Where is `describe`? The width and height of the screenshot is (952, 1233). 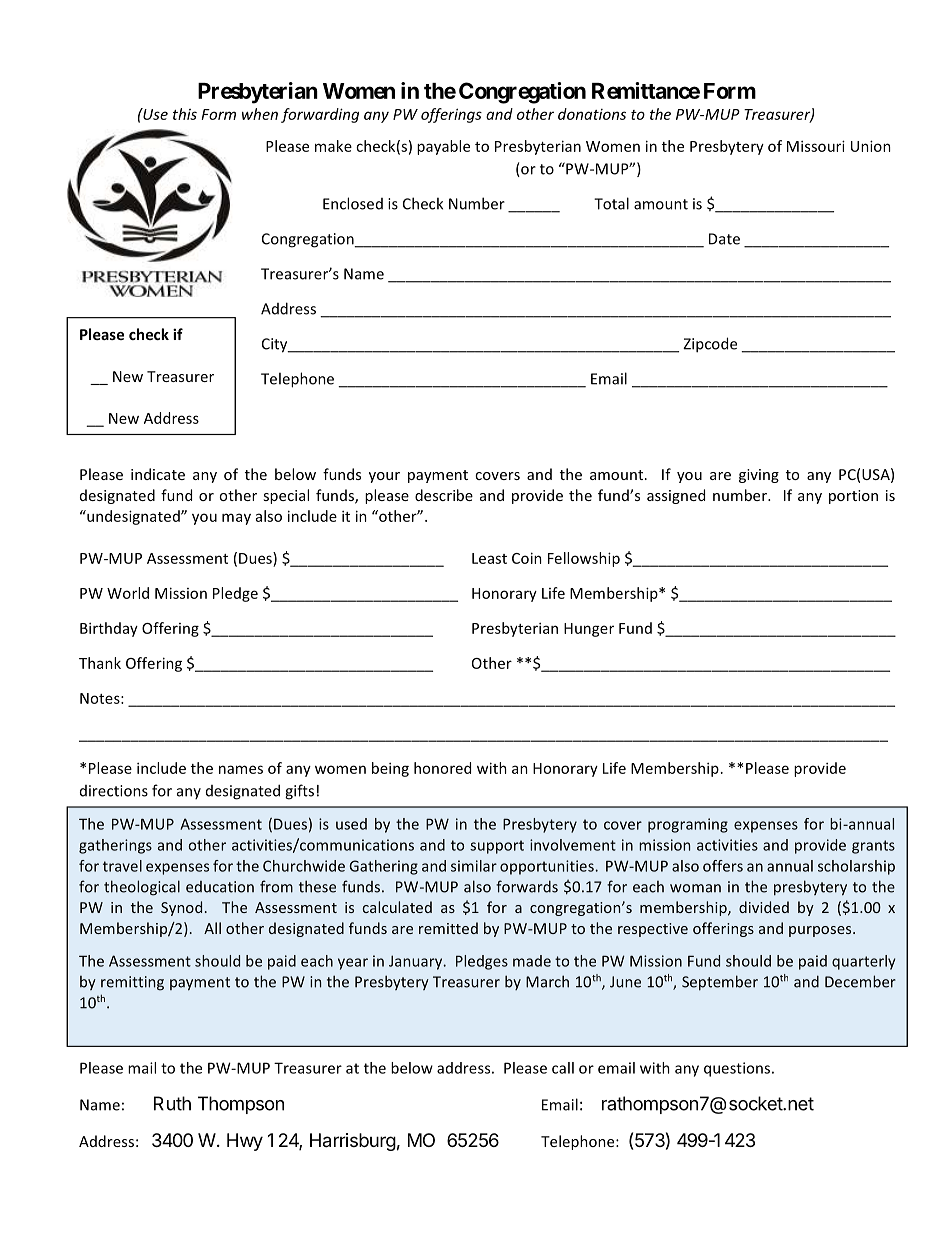
describe is located at coordinates (444, 495).
